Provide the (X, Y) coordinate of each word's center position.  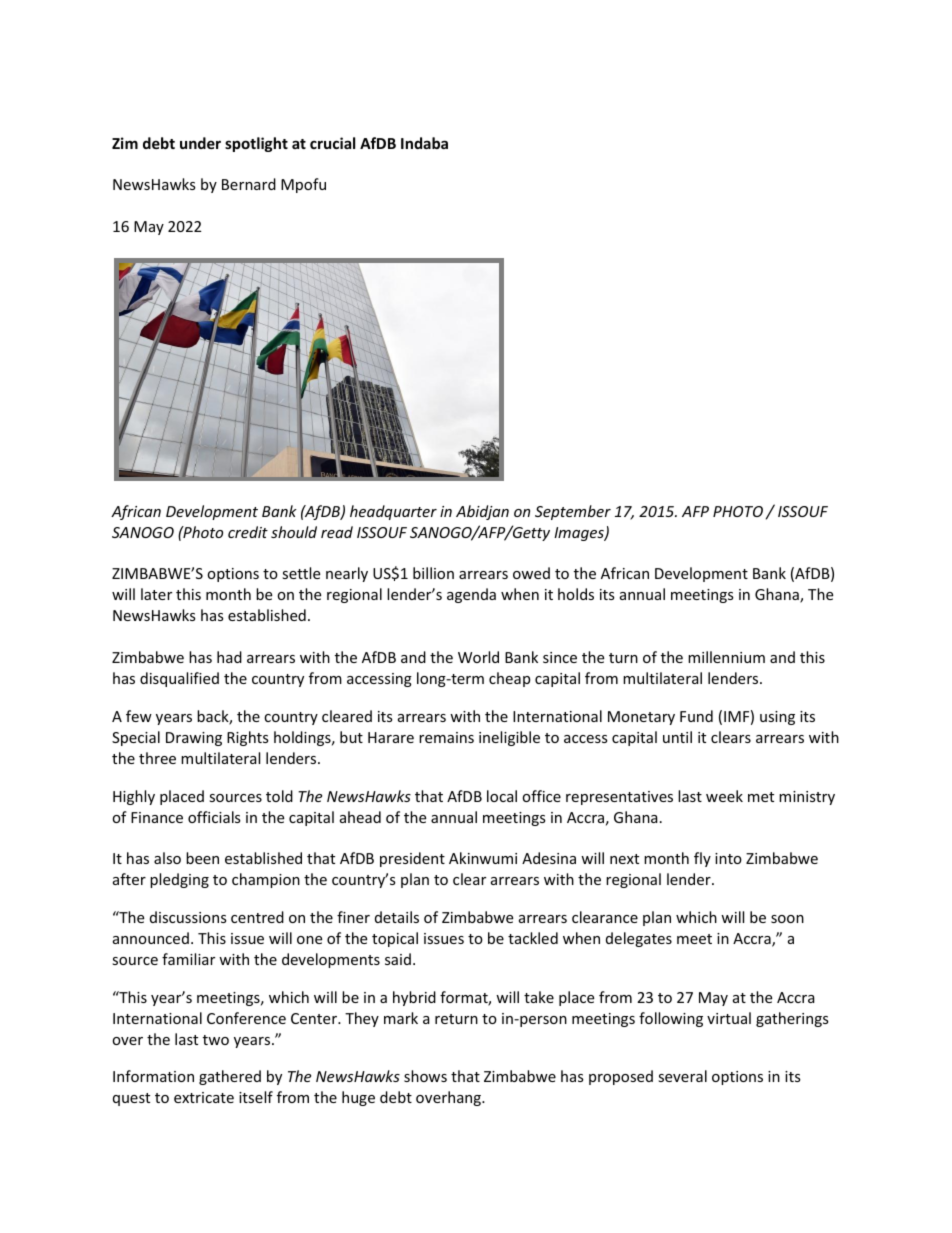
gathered (230, 1077)
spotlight (256, 144)
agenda (471, 595)
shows (425, 1076)
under (200, 143)
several (682, 1076)
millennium (726, 657)
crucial (332, 143)
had (229, 657)
